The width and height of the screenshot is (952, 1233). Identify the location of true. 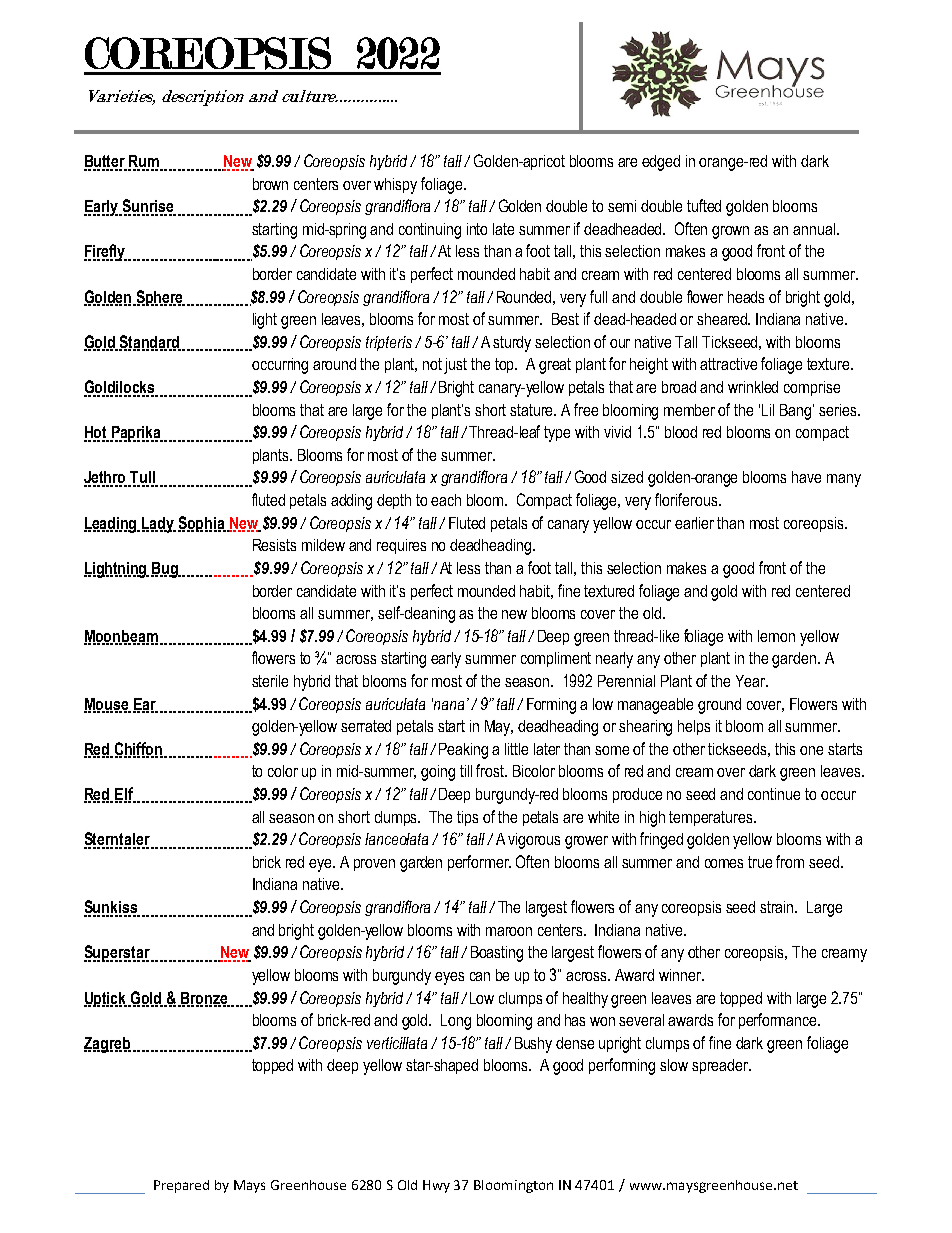
(760, 862).
